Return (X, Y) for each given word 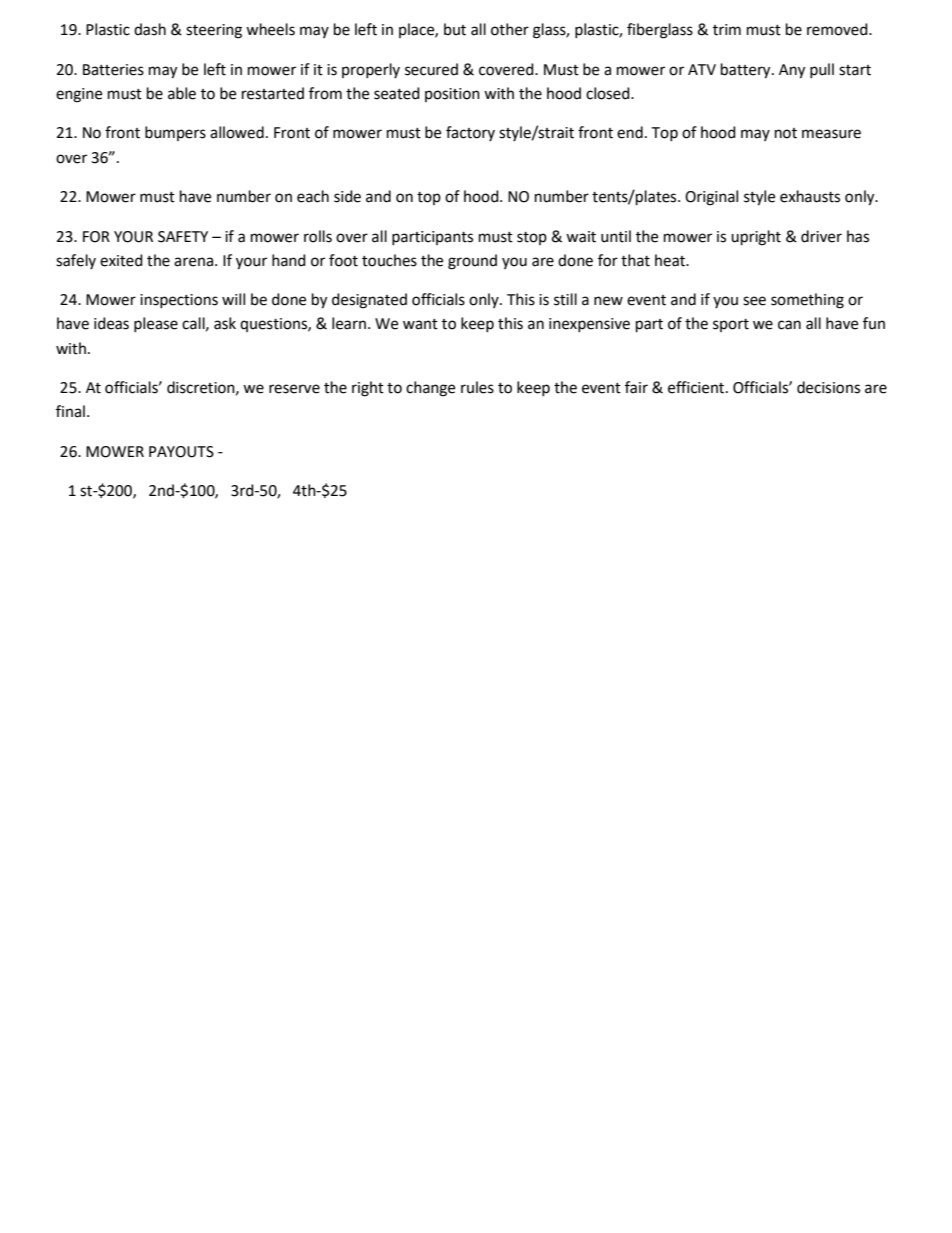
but (455, 29)
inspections (179, 301)
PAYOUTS (181, 452)
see (754, 301)
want (420, 324)
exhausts (810, 196)
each (313, 196)
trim (727, 30)
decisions (828, 387)
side (347, 196)
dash (150, 29)
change (430, 389)
